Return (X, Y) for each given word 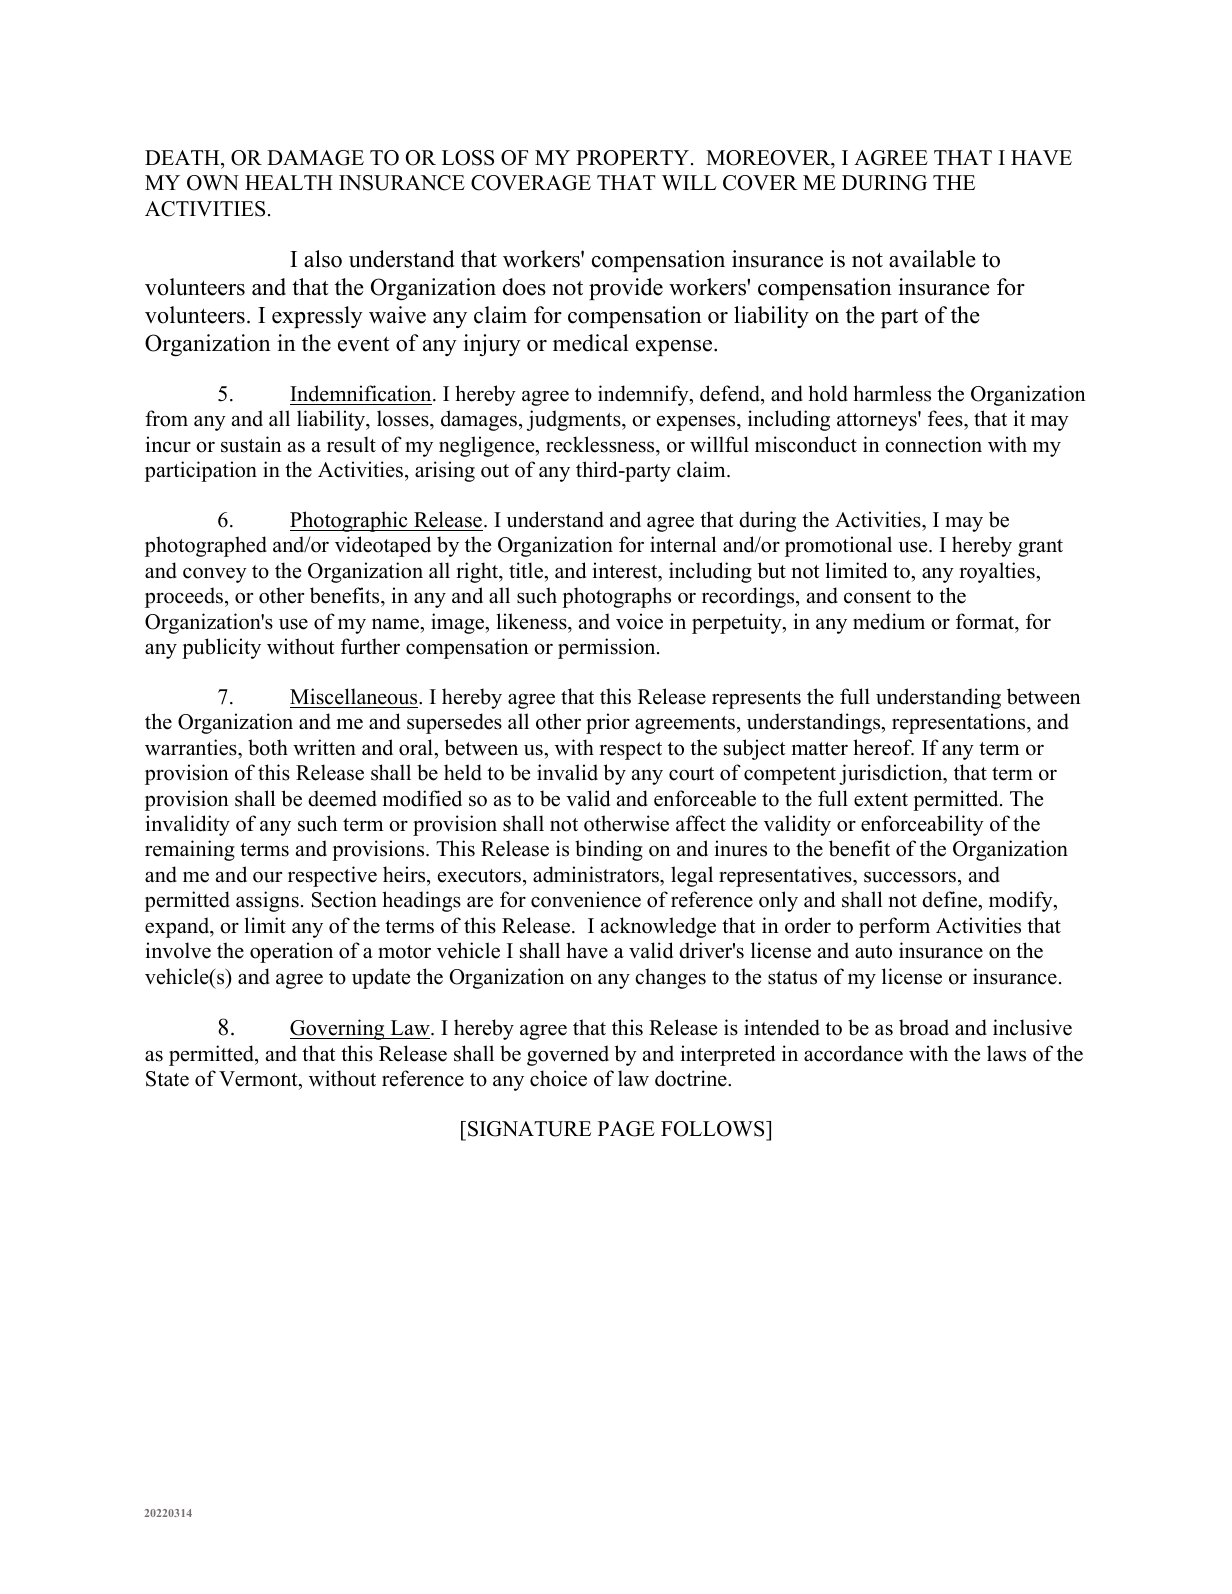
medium (889, 621)
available (932, 259)
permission (608, 648)
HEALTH (289, 182)
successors (911, 877)
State (167, 1079)
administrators (597, 874)
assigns (267, 901)
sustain (251, 444)
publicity (221, 648)
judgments (575, 420)
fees (946, 420)
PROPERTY (634, 158)
